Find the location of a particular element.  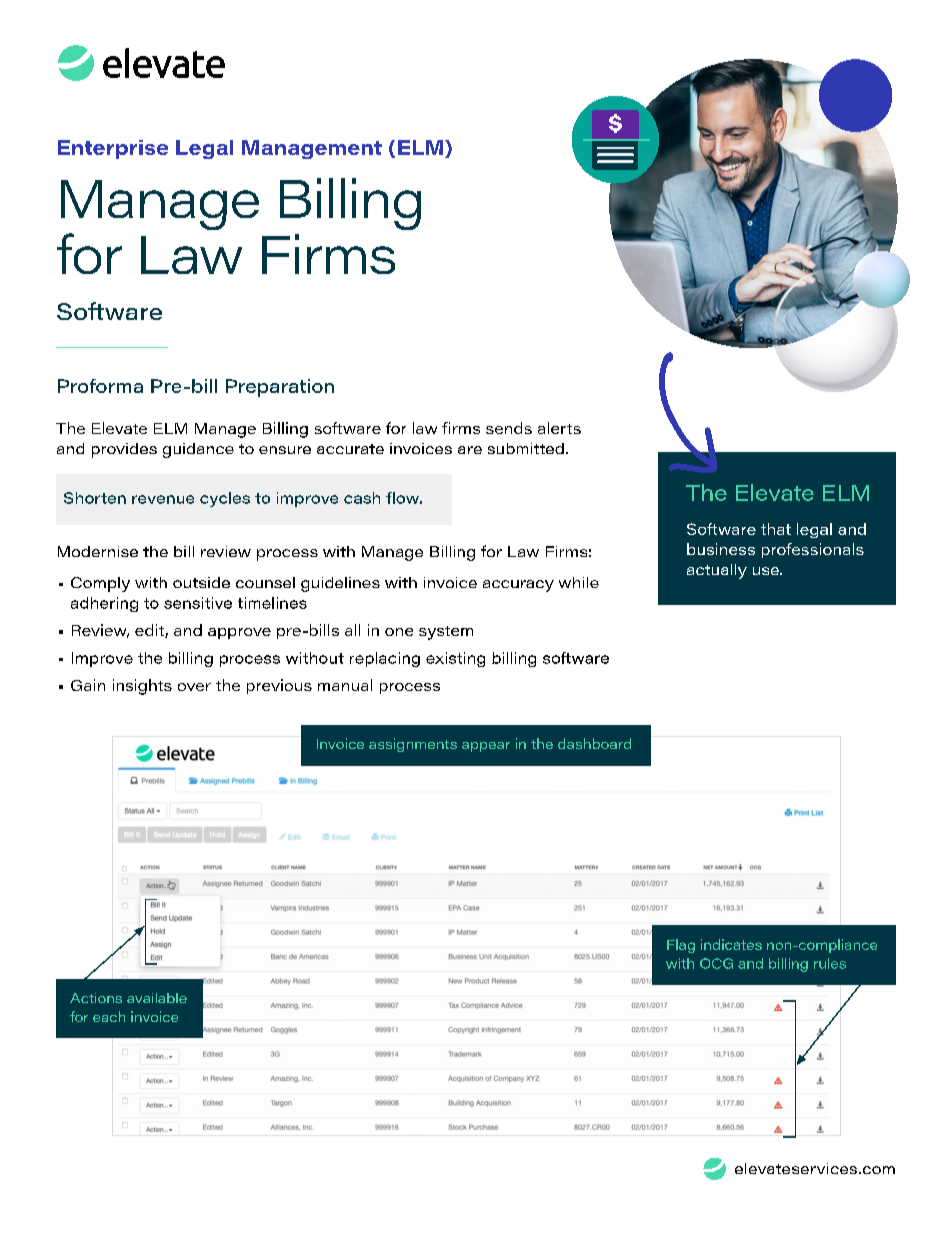

actually is located at coordinates (717, 571).
